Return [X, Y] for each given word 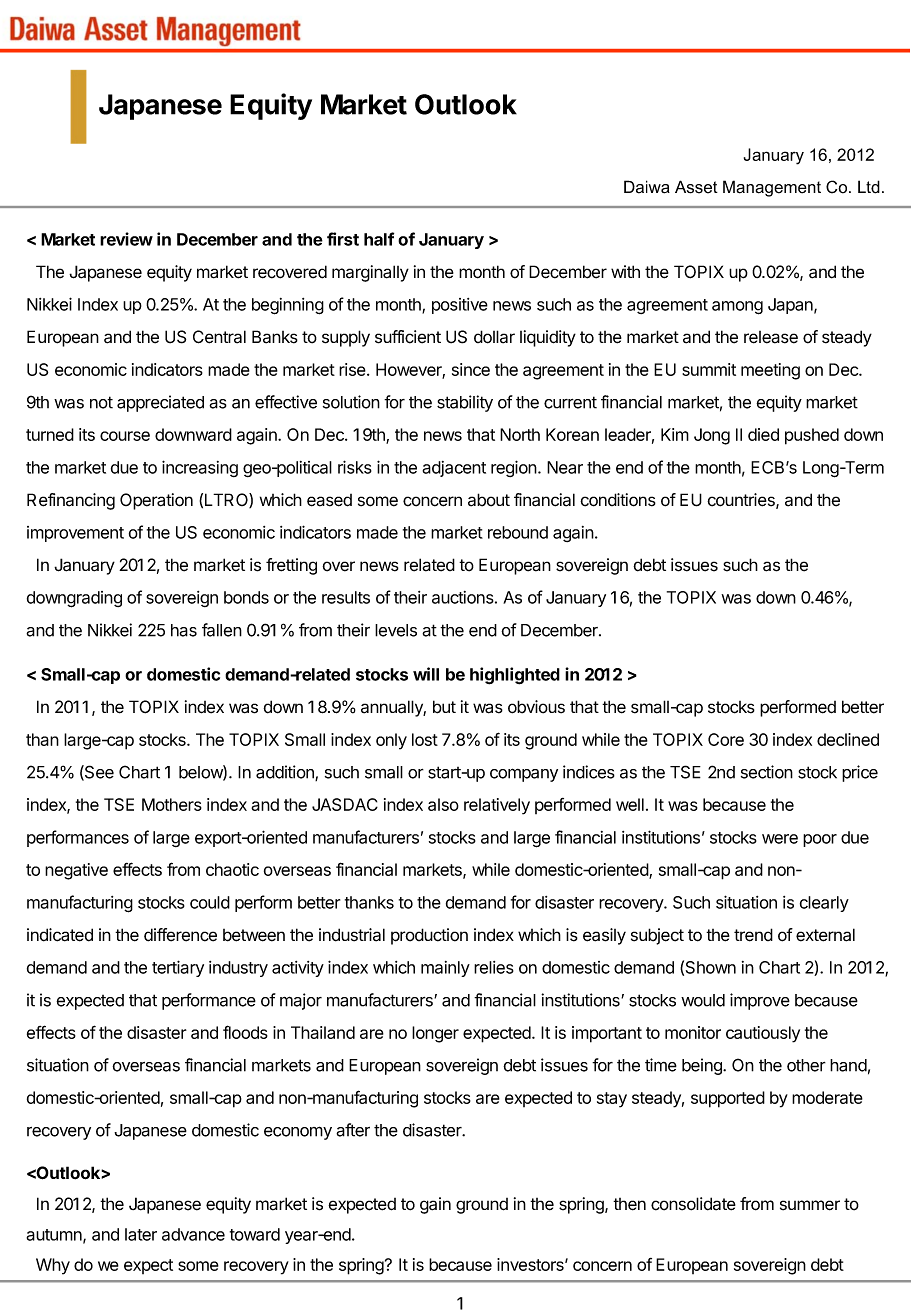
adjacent [454, 469]
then [629, 1204]
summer [810, 1205]
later [141, 1234]
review [126, 239]
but [444, 707]
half [379, 239]
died [763, 434]
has [184, 630]
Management [772, 188]
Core [726, 739]
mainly [445, 969]
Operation [156, 501]
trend [753, 935]
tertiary [178, 968]
